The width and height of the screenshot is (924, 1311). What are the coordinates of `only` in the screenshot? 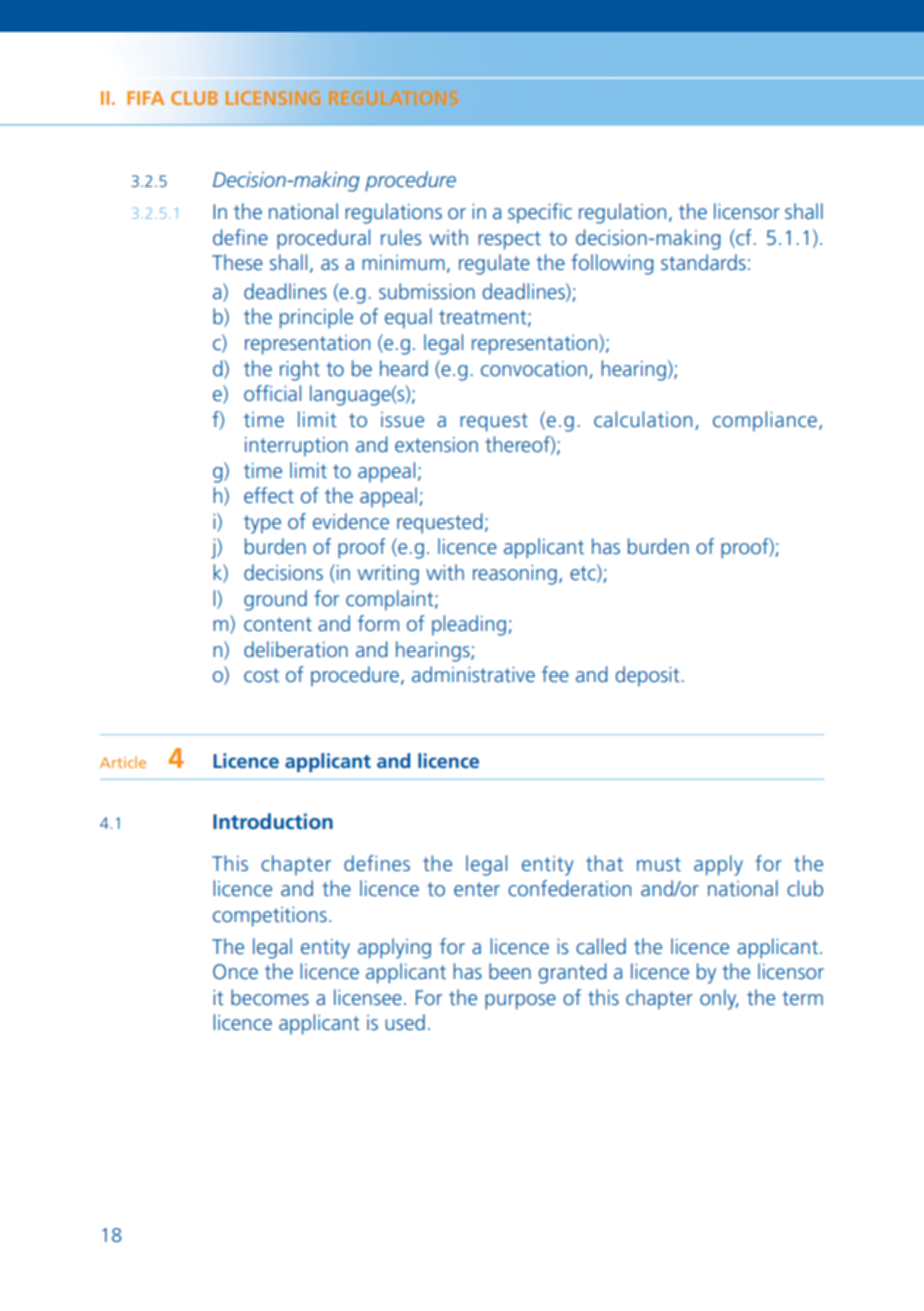 It's located at (719, 999).
